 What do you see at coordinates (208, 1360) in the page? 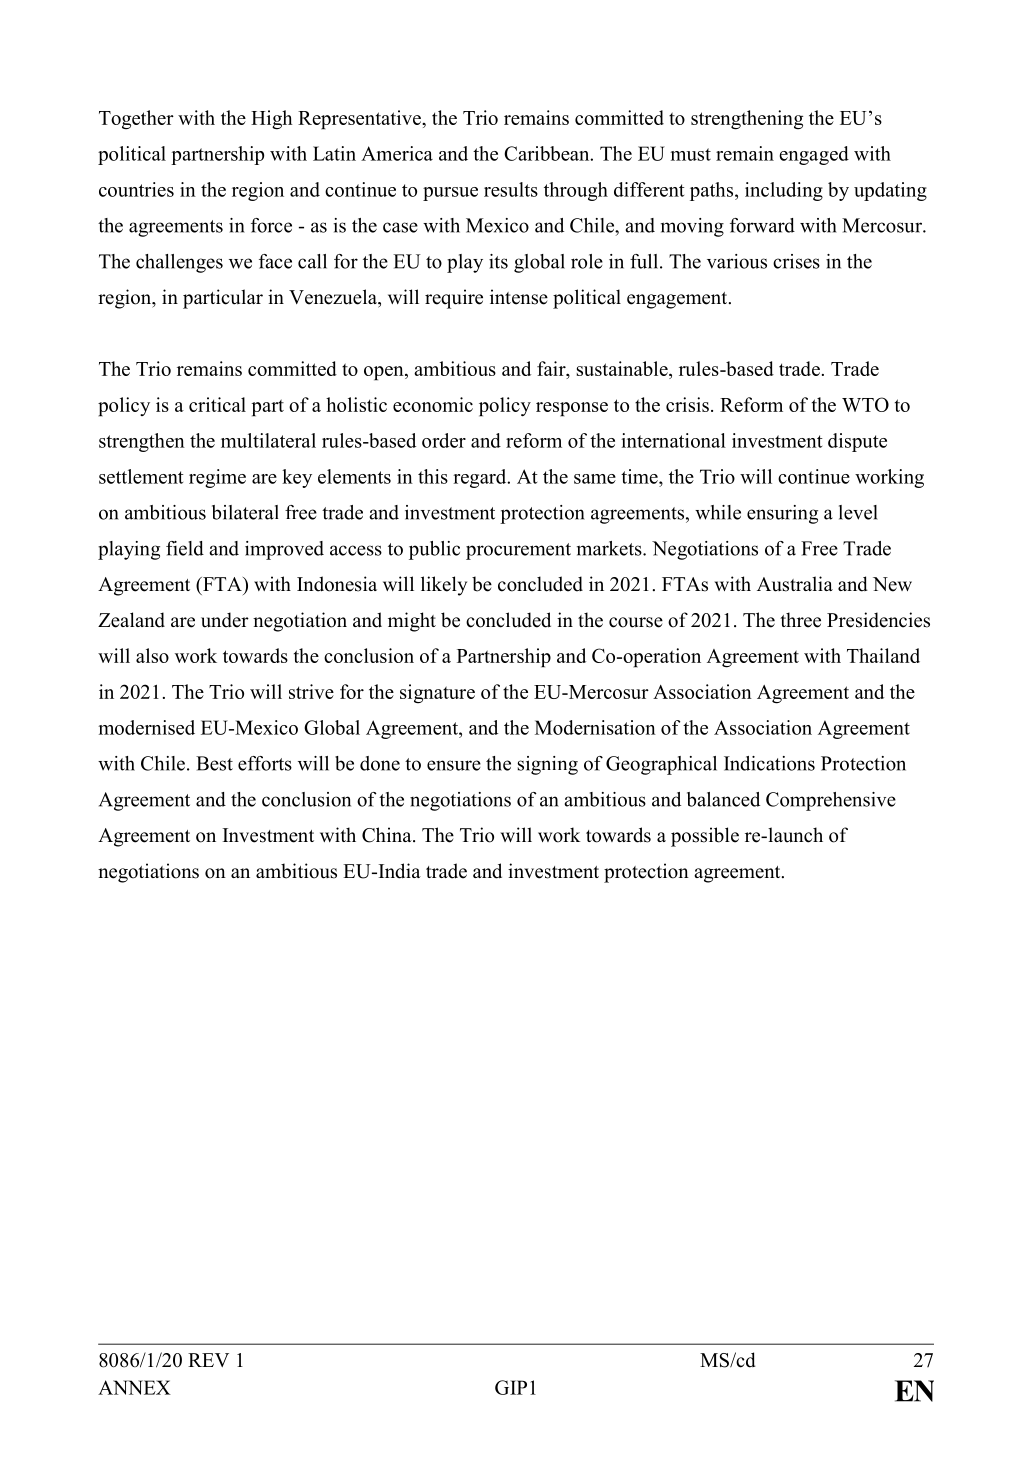
I see `REV` at bounding box center [208, 1360].
